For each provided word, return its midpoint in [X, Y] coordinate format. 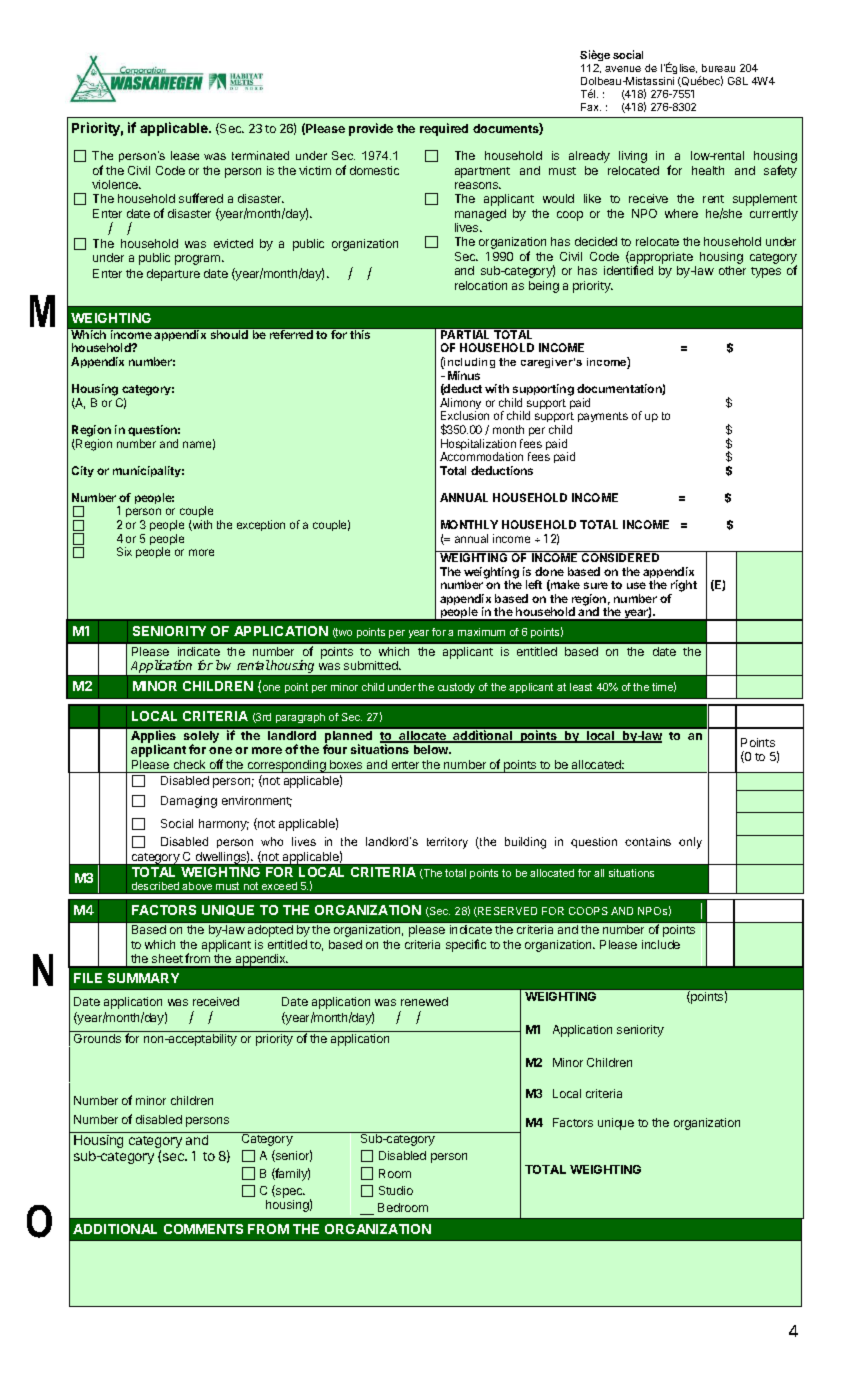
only [690, 843]
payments [603, 417]
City [83, 471]
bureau [718, 68]
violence [116, 184]
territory [447, 843]
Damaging [189, 802]
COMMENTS [203, 1229]
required [444, 129]
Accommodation [481, 456]
